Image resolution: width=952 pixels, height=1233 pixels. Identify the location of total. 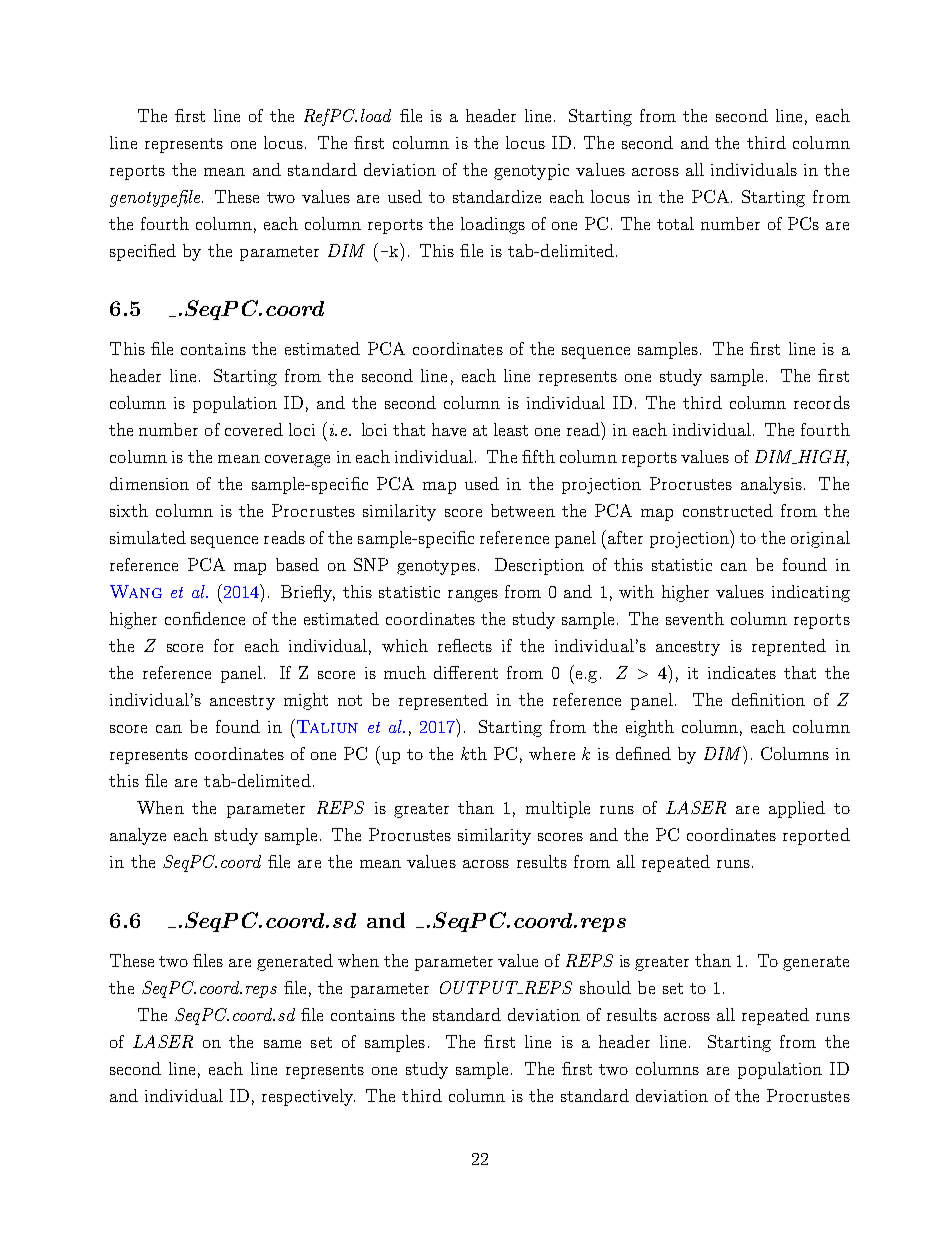
(675, 223).
